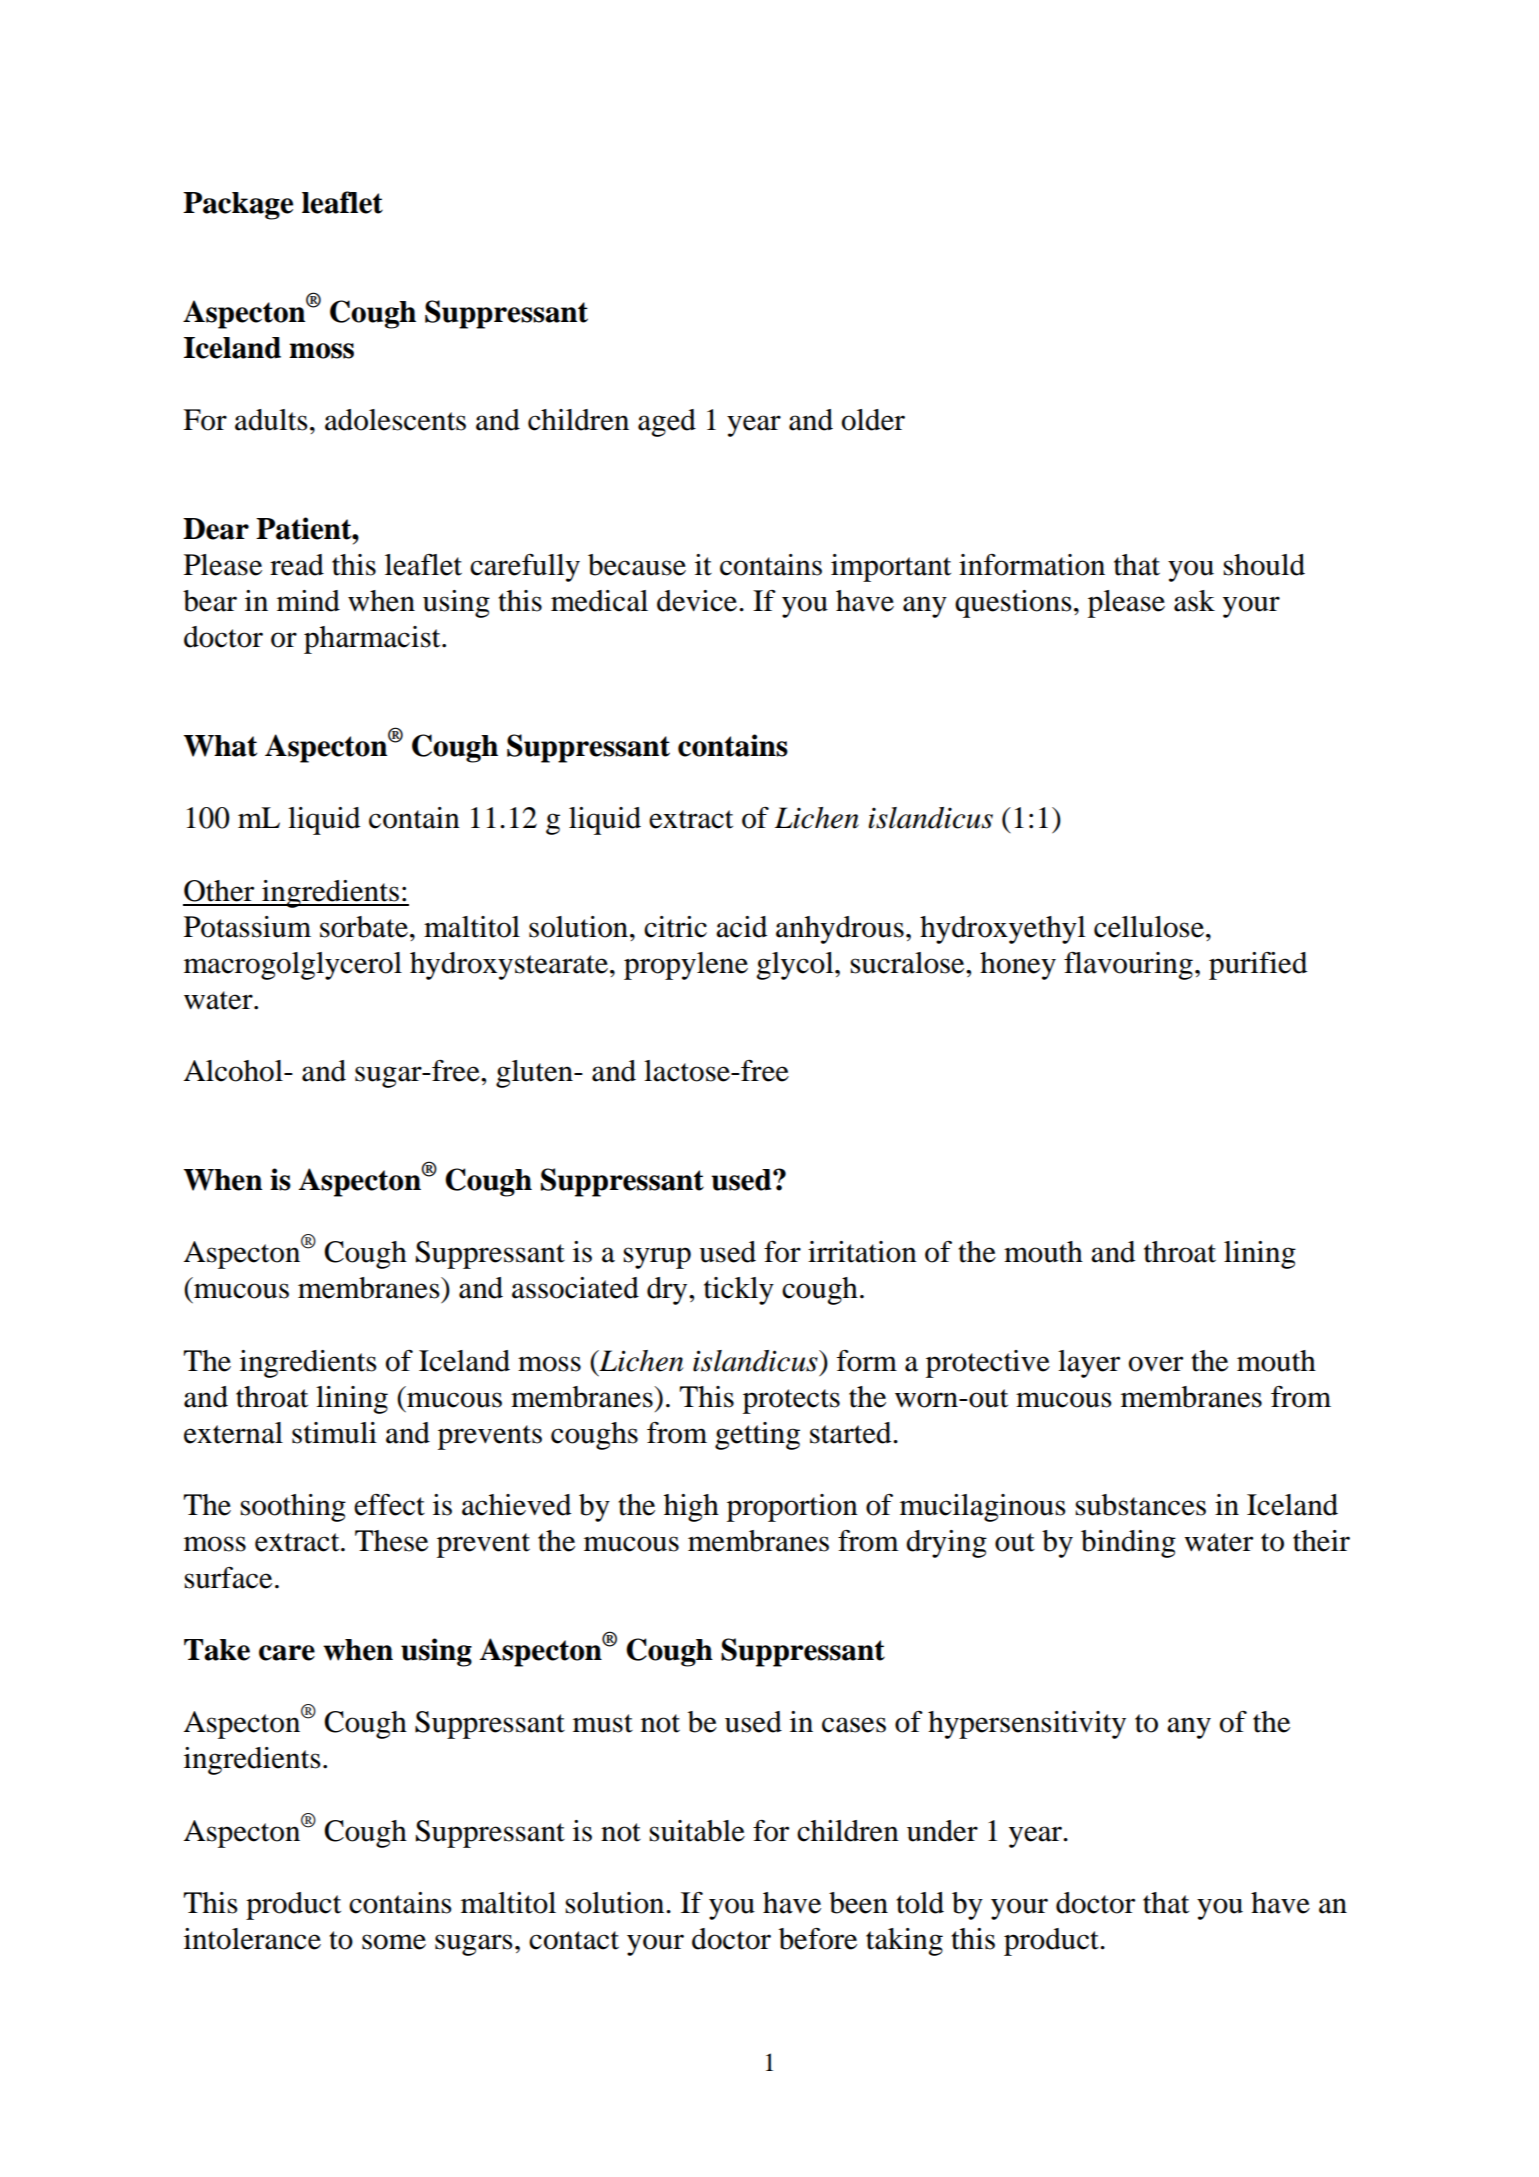 This screenshot has width=1539, height=2177. What do you see at coordinates (394, 1942) in the screenshot?
I see `some` at bounding box center [394, 1942].
